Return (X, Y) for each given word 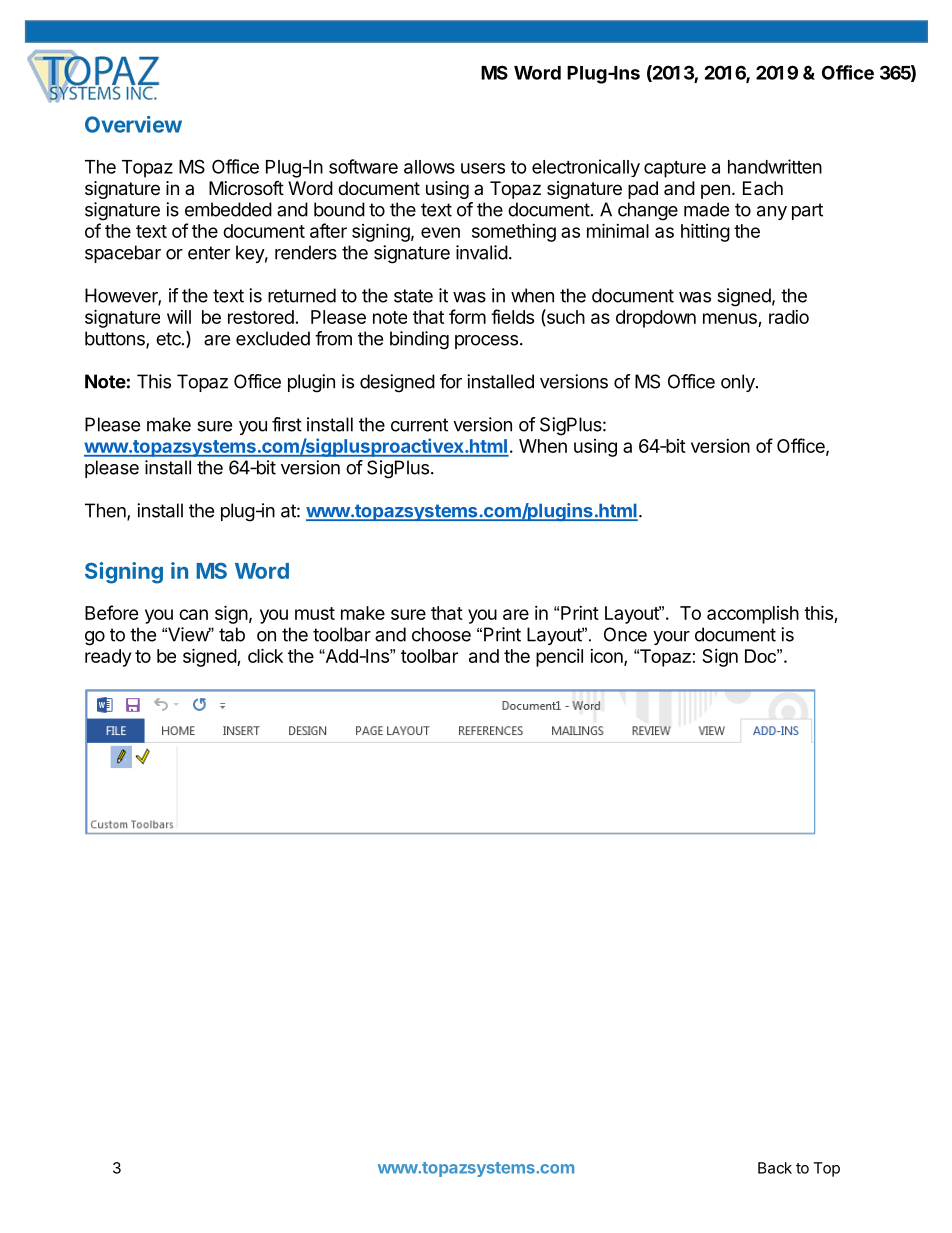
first (287, 424)
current (419, 425)
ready (108, 658)
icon (607, 657)
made (706, 209)
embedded (228, 209)
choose (441, 634)
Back (775, 1168)
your (671, 638)
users (483, 168)
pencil (559, 658)
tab (232, 634)
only (739, 383)
